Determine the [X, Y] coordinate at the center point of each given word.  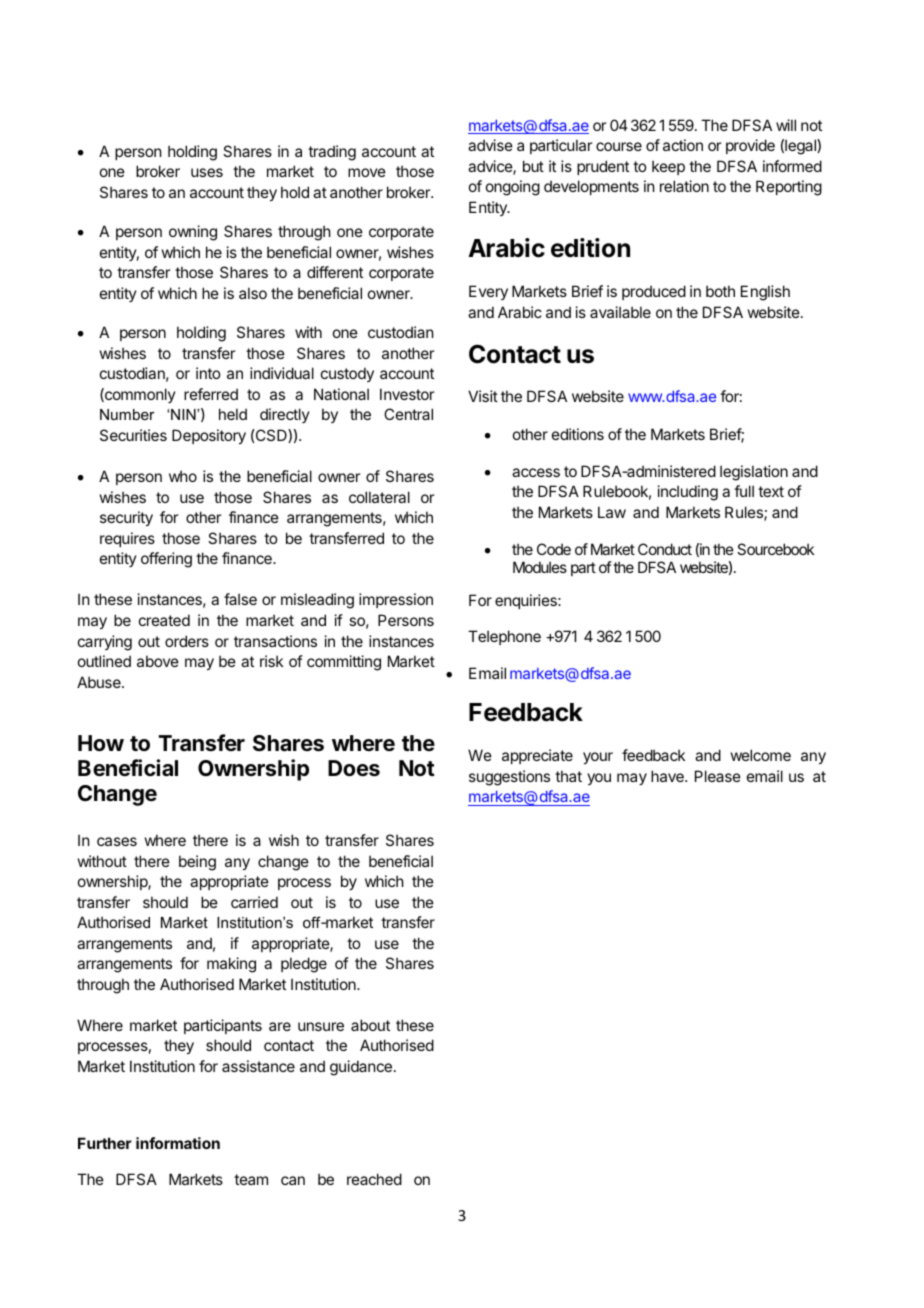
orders [187, 641]
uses [207, 172]
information [178, 1143]
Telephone [504, 637]
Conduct [665, 549]
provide [750, 146]
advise [490, 145]
